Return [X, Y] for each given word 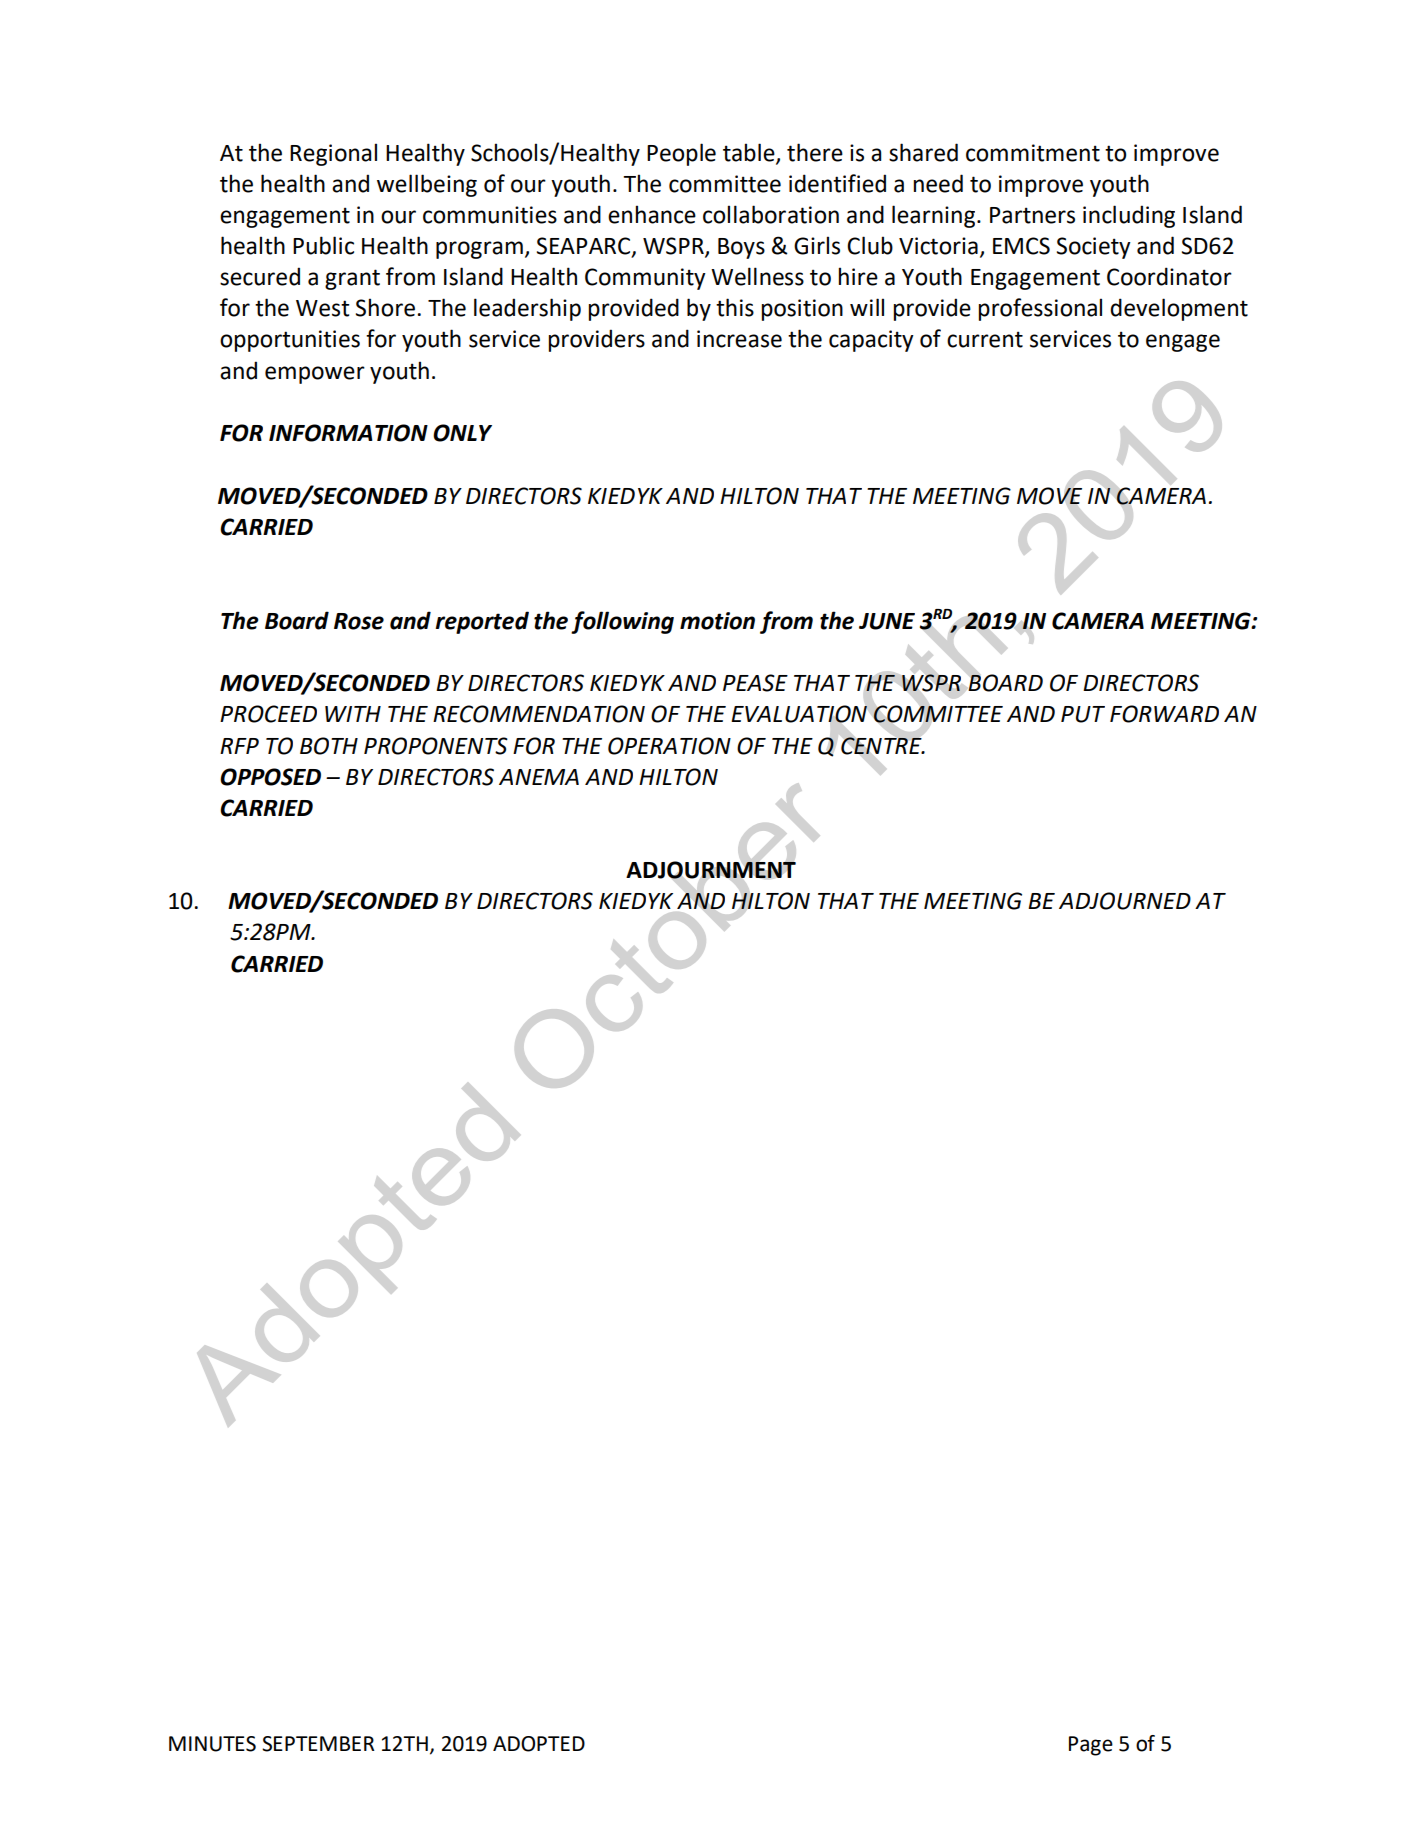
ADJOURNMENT [711, 870]
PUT [1083, 714]
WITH [353, 714]
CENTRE [882, 746]
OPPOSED [270, 777]
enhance [652, 214]
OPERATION [669, 746]
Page [1091, 1746]
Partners [1032, 215]
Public [323, 245]
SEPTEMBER [318, 1744]
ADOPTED [539, 1744]
